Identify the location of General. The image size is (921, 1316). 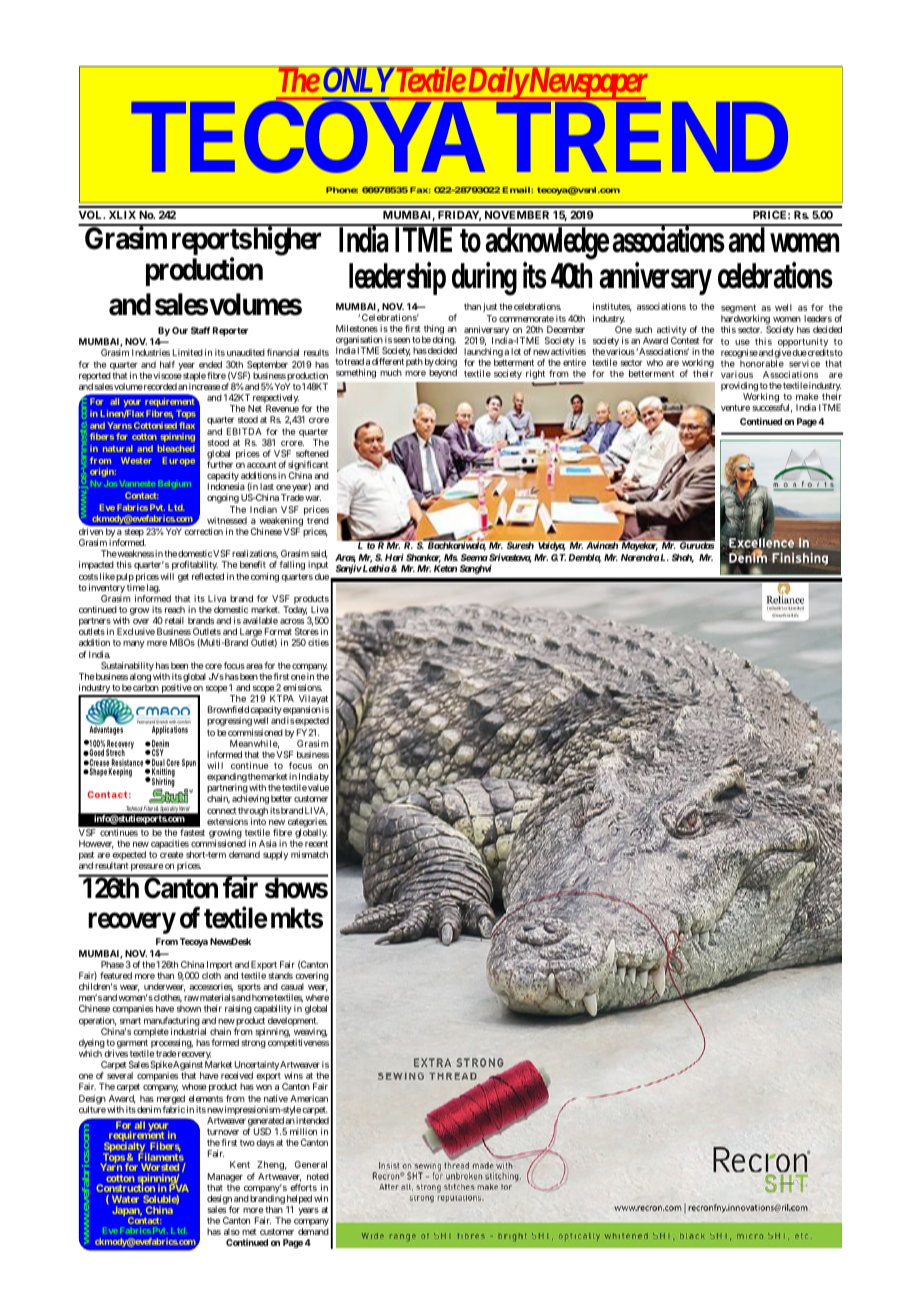
(311, 1164).
